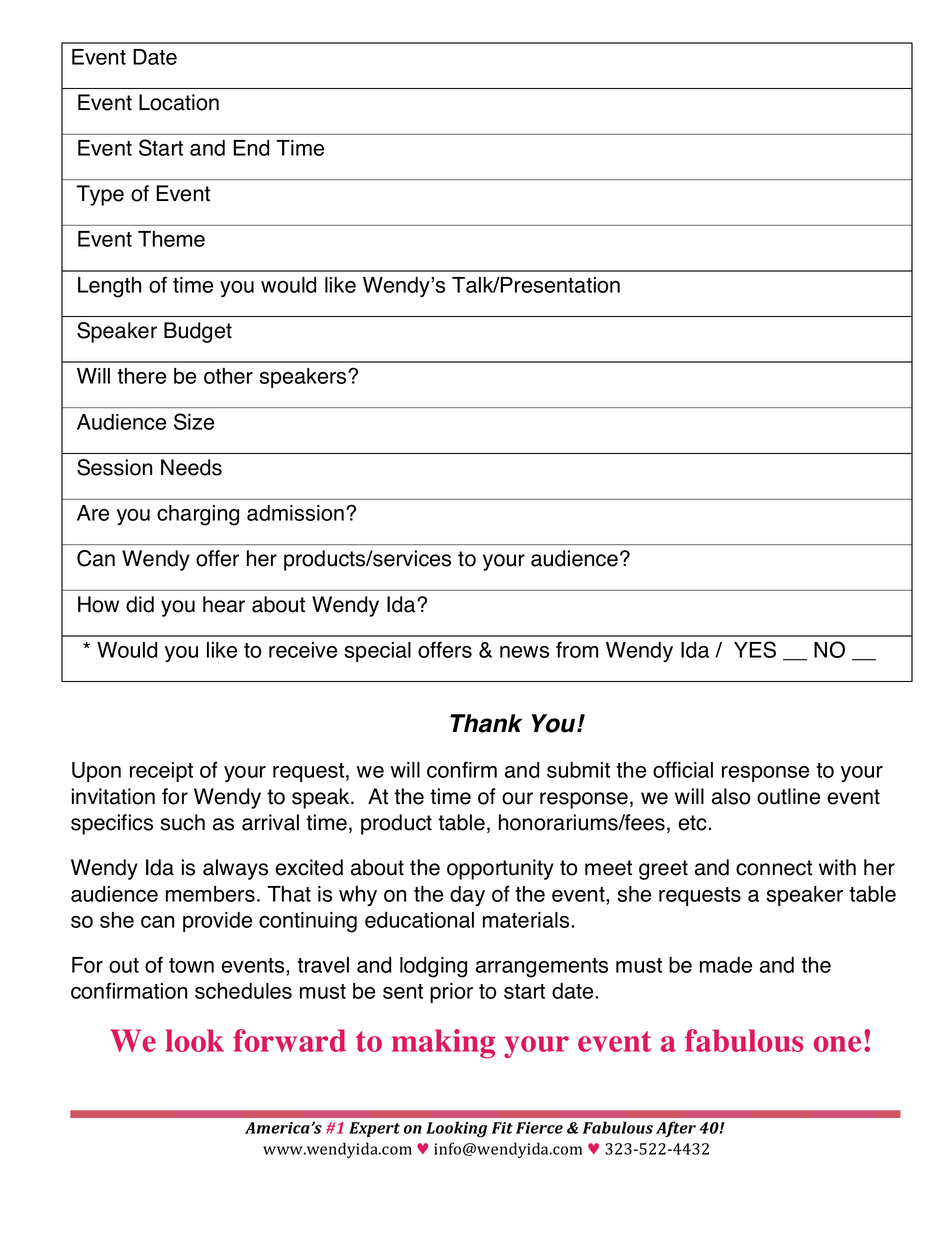  Describe the element at coordinates (198, 332) in the screenshot. I see `Budget` at that location.
